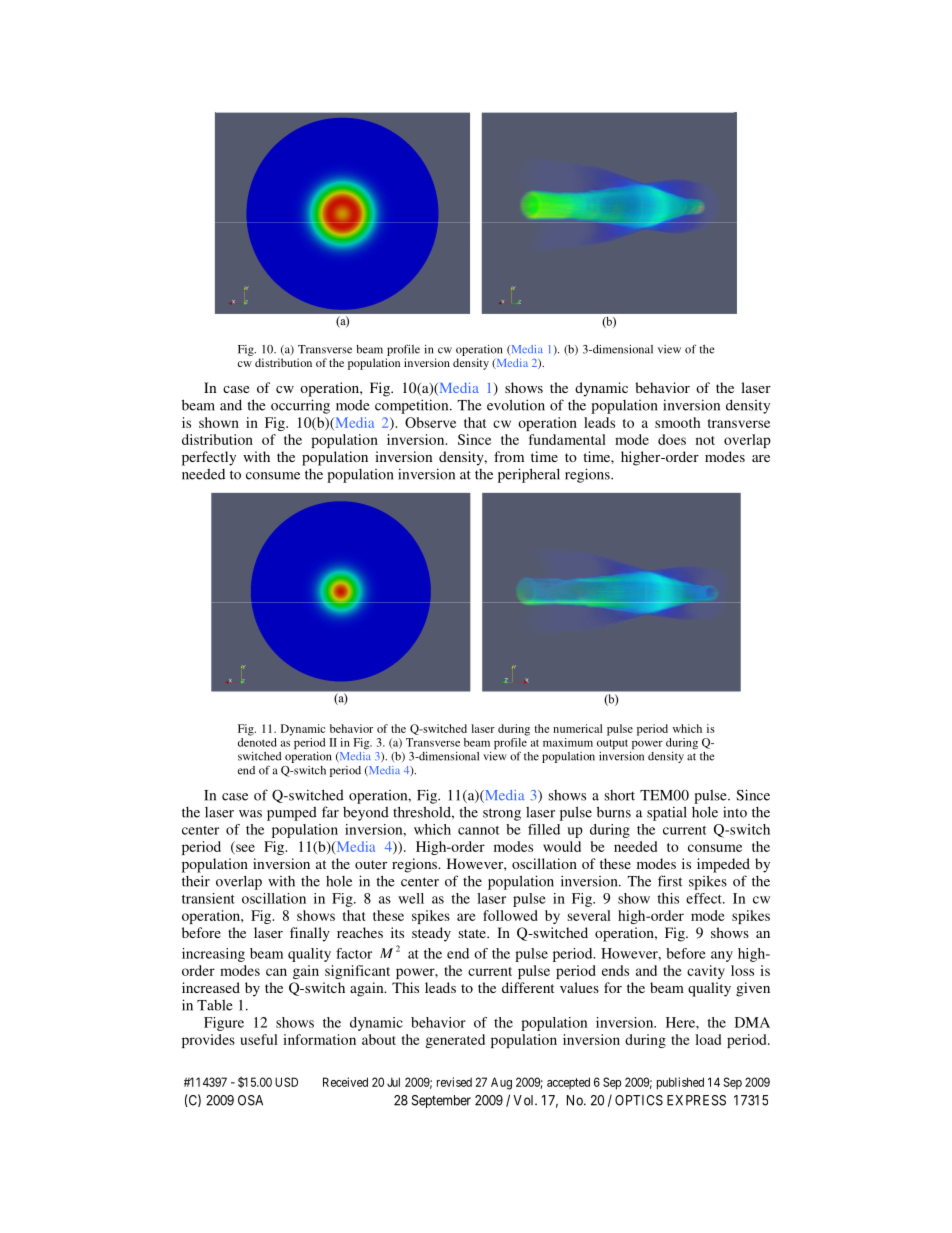 The image size is (952, 1233). What do you see at coordinates (473, 933) in the screenshot?
I see `state` at bounding box center [473, 933].
